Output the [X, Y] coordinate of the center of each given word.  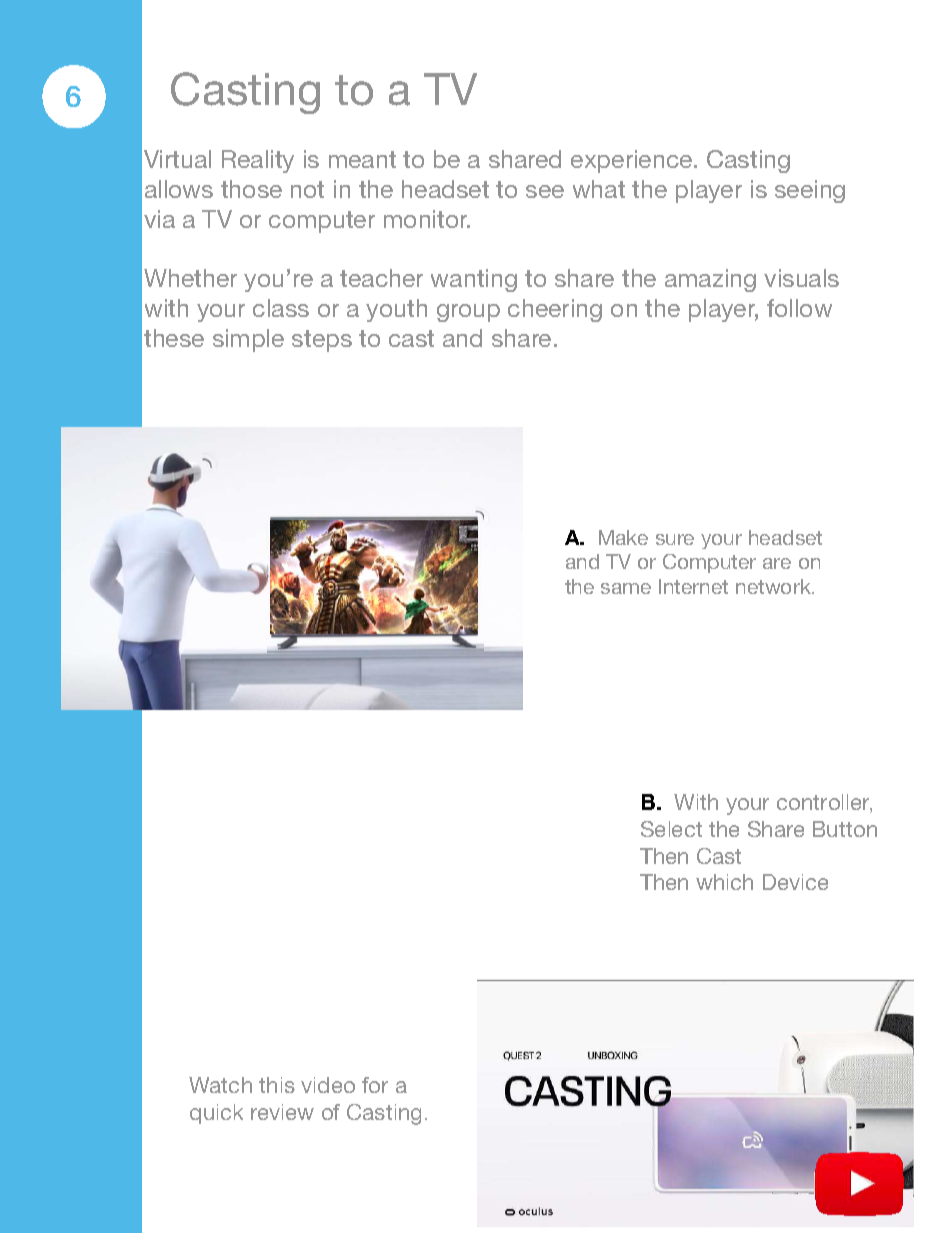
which [724, 882]
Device [795, 882]
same [626, 588]
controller [824, 803]
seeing [810, 191]
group [468, 313]
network [774, 586]
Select [671, 829]
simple [248, 340]
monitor [427, 219]
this [277, 1085]
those [251, 189]
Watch [220, 1085]
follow [799, 308]
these [174, 338]
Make [623, 537]
